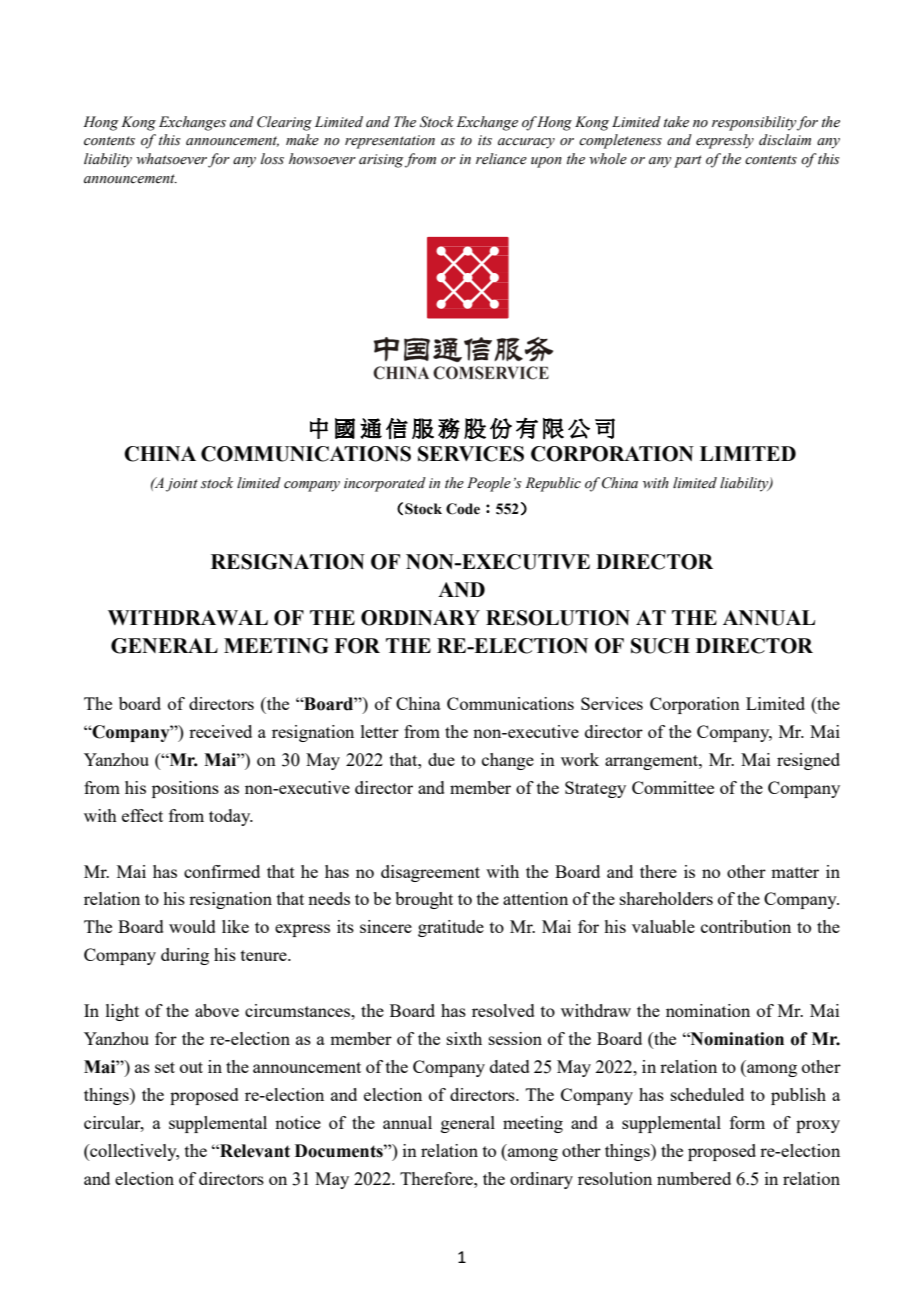 The height and width of the screenshot is (1308, 924). I want to click on joint, so click(182, 485).
